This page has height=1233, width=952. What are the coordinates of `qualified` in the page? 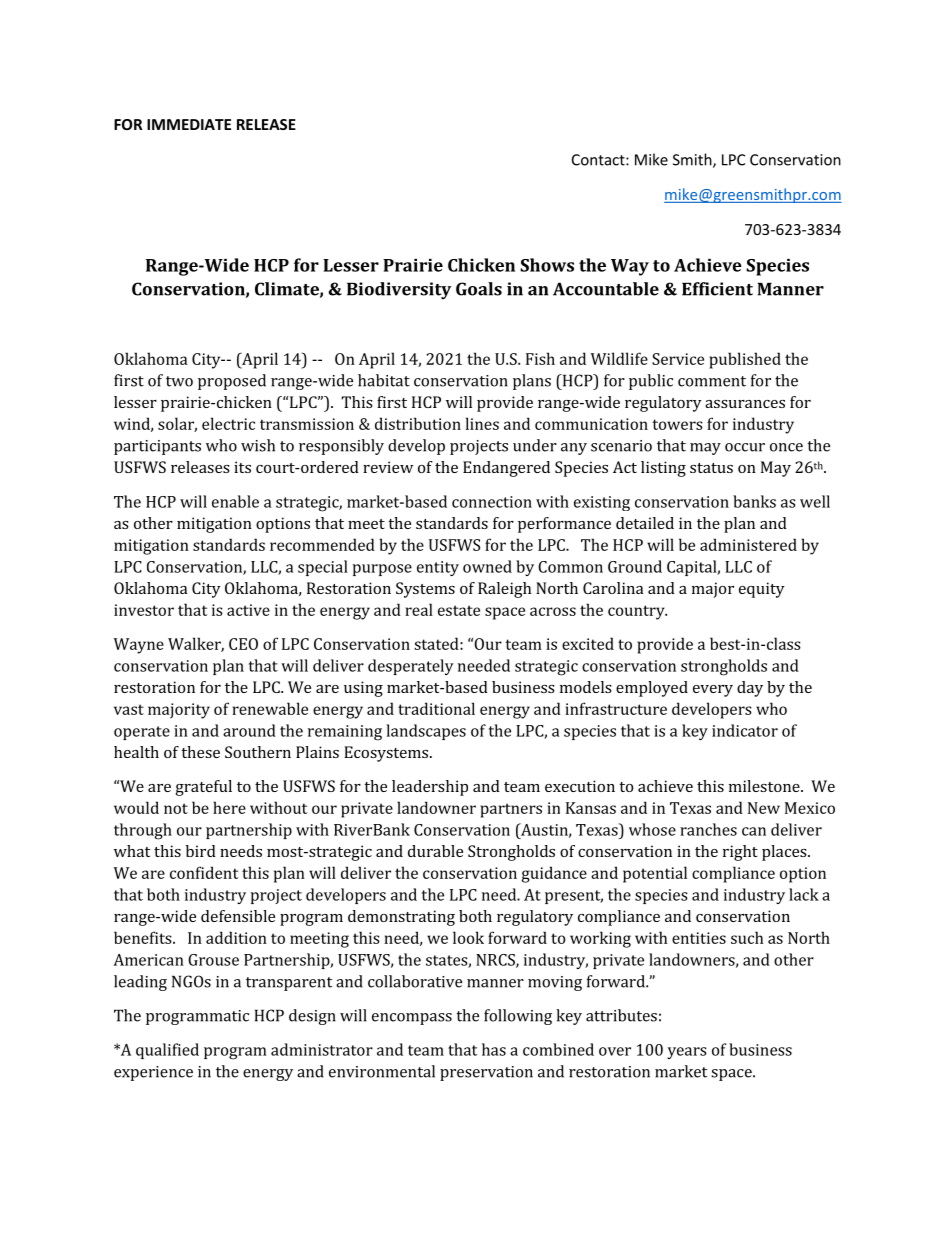 It's located at (167, 1051).
